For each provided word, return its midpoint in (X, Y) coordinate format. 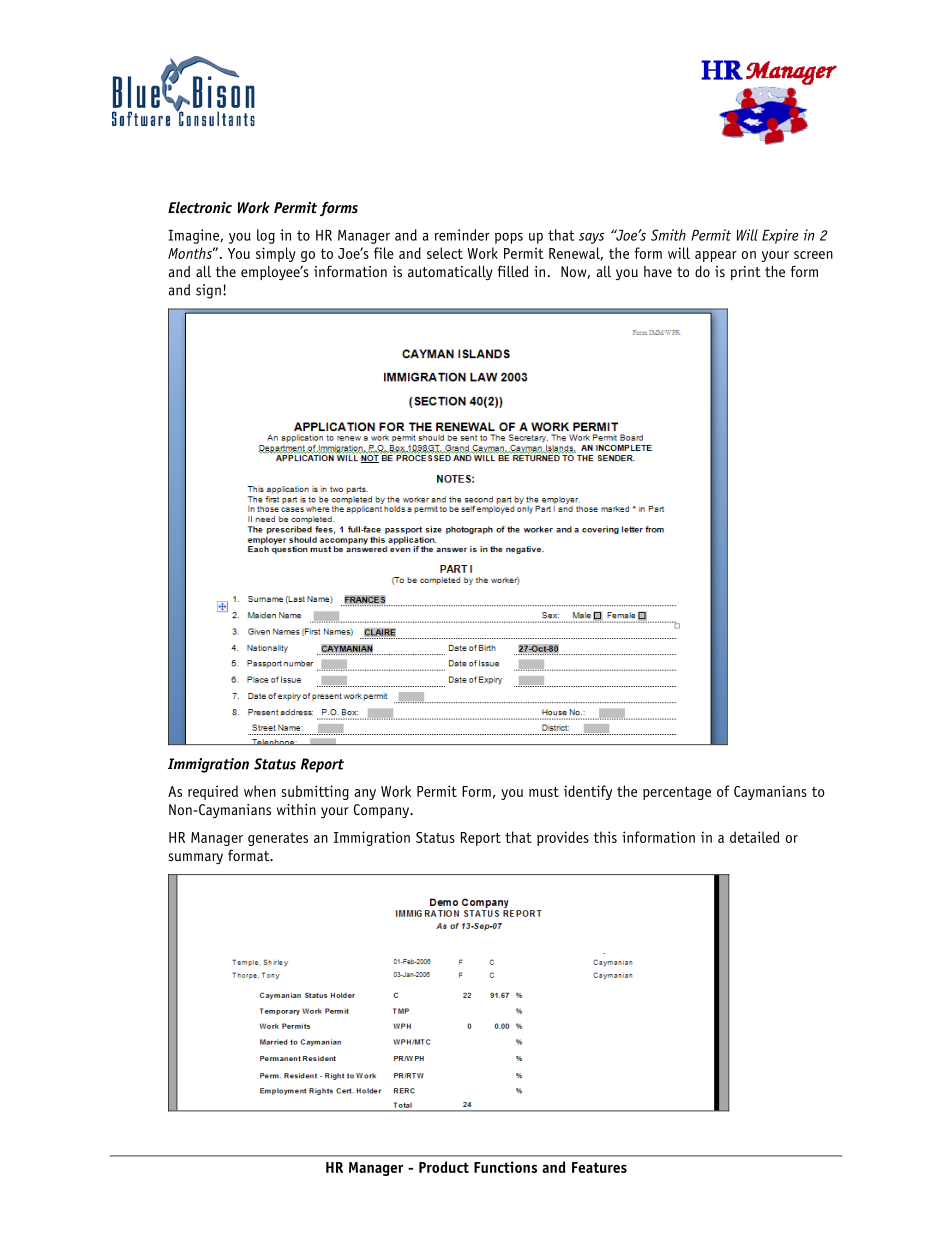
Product (444, 1167)
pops (509, 238)
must (544, 791)
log (266, 236)
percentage (677, 793)
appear (716, 256)
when (260, 791)
